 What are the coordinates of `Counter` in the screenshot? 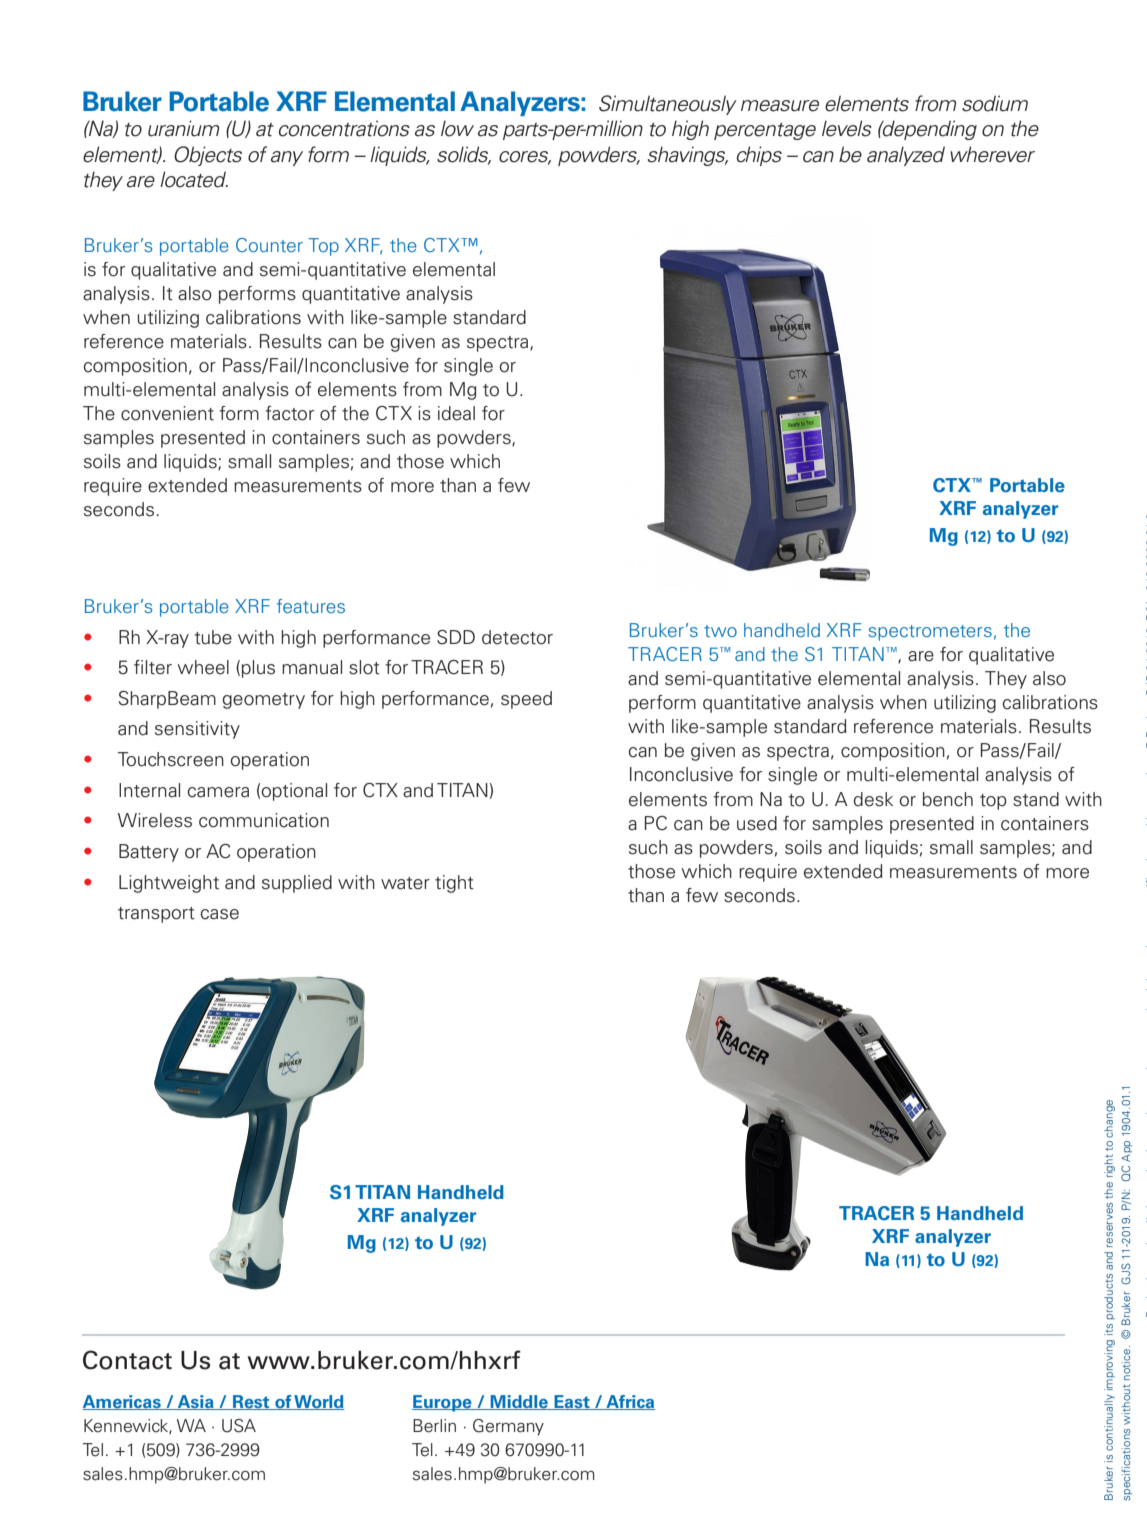 It's located at (269, 245).
